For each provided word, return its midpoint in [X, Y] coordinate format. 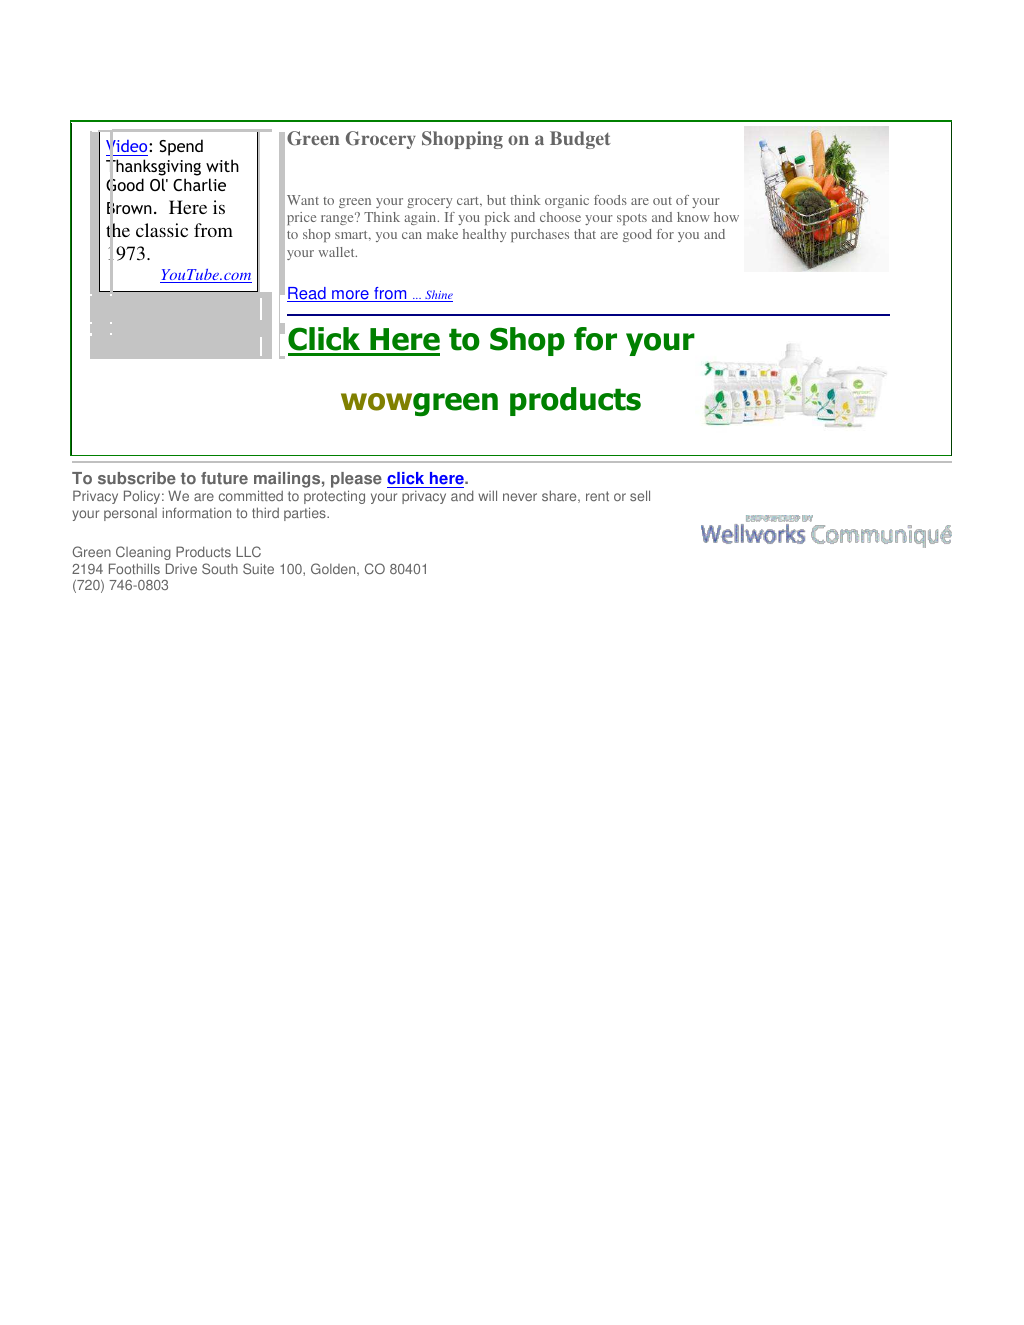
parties [306, 514]
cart [469, 202]
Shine [438, 296]
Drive [181, 568]
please [356, 481]
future [224, 478]
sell [640, 495]
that [585, 234]
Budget [580, 140]
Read [307, 294]
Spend [181, 147]
